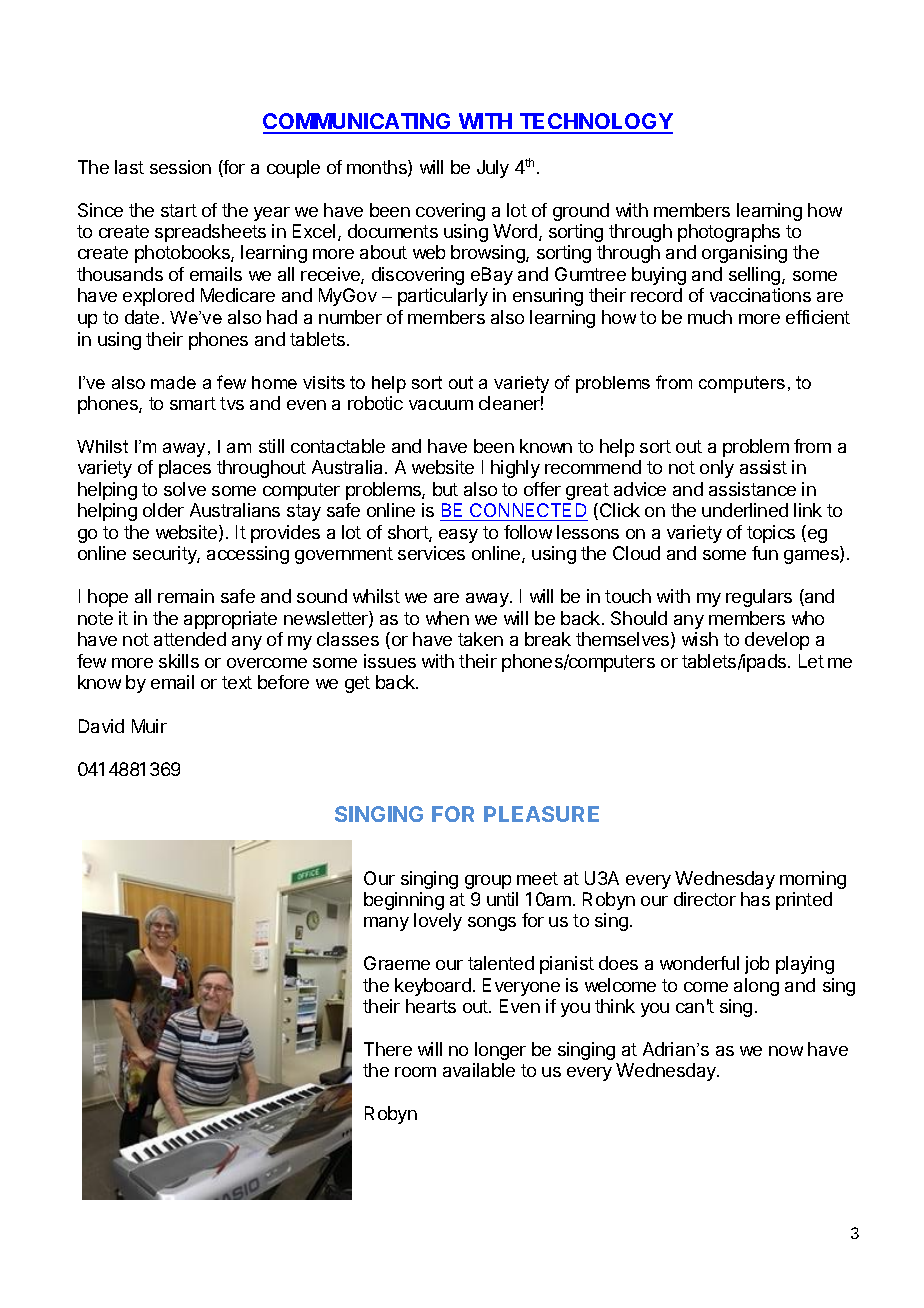  What do you see at coordinates (441, 405) in the page?
I see `vacuum` at bounding box center [441, 405].
